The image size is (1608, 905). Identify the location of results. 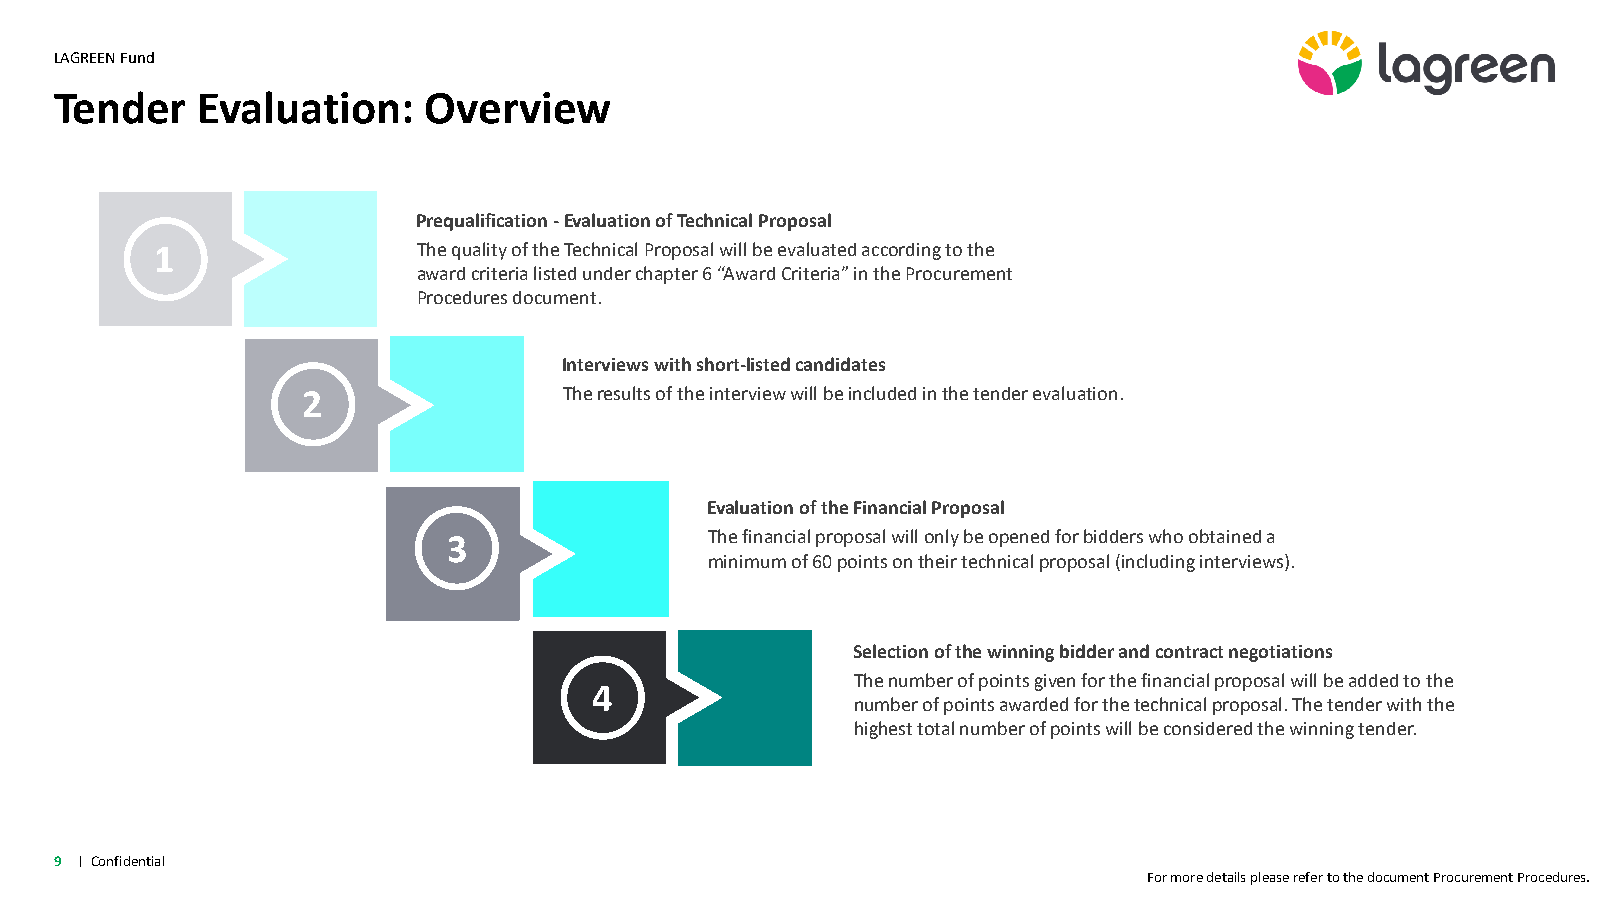
(624, 393).
